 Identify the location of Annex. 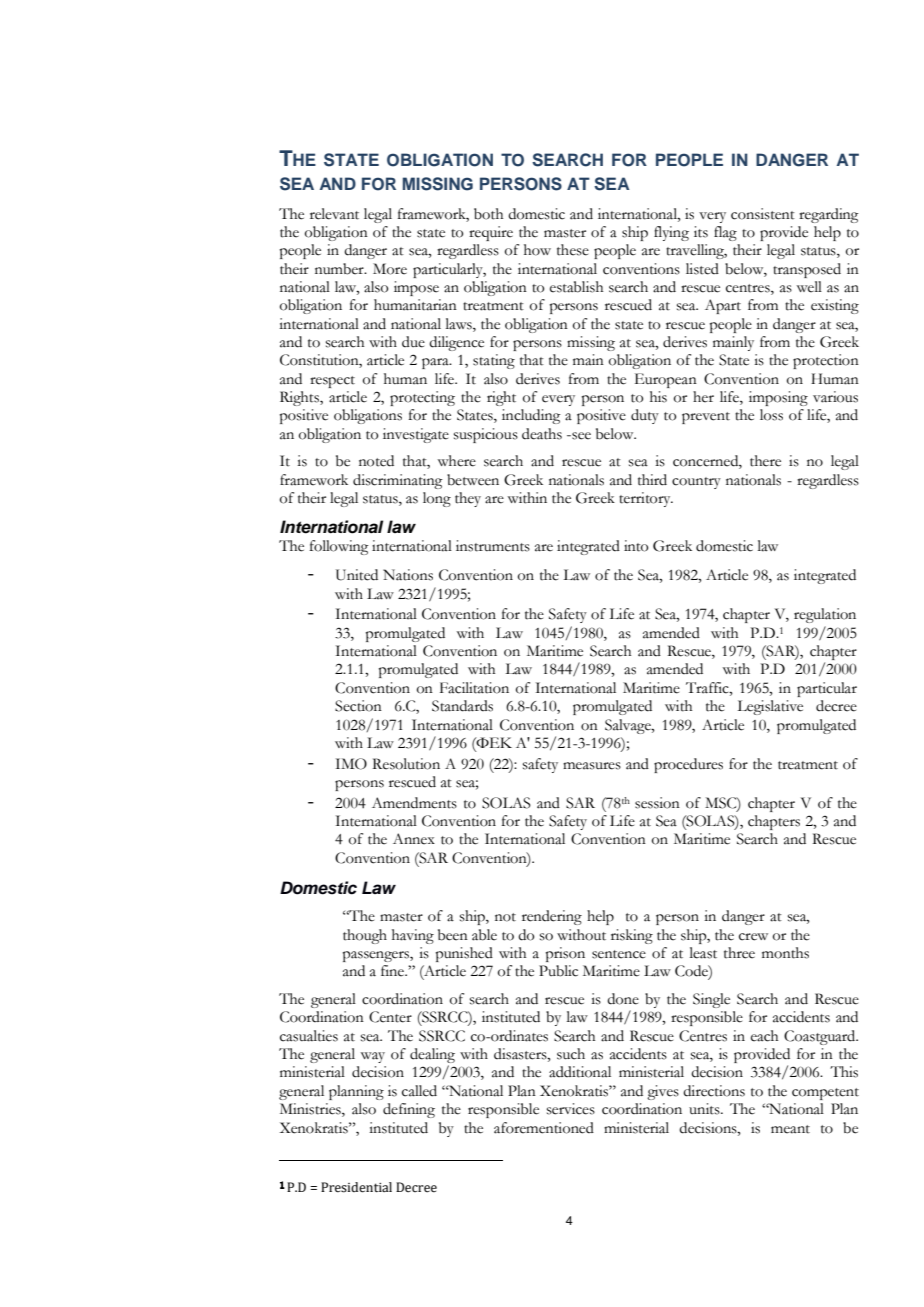
(414, 839).
